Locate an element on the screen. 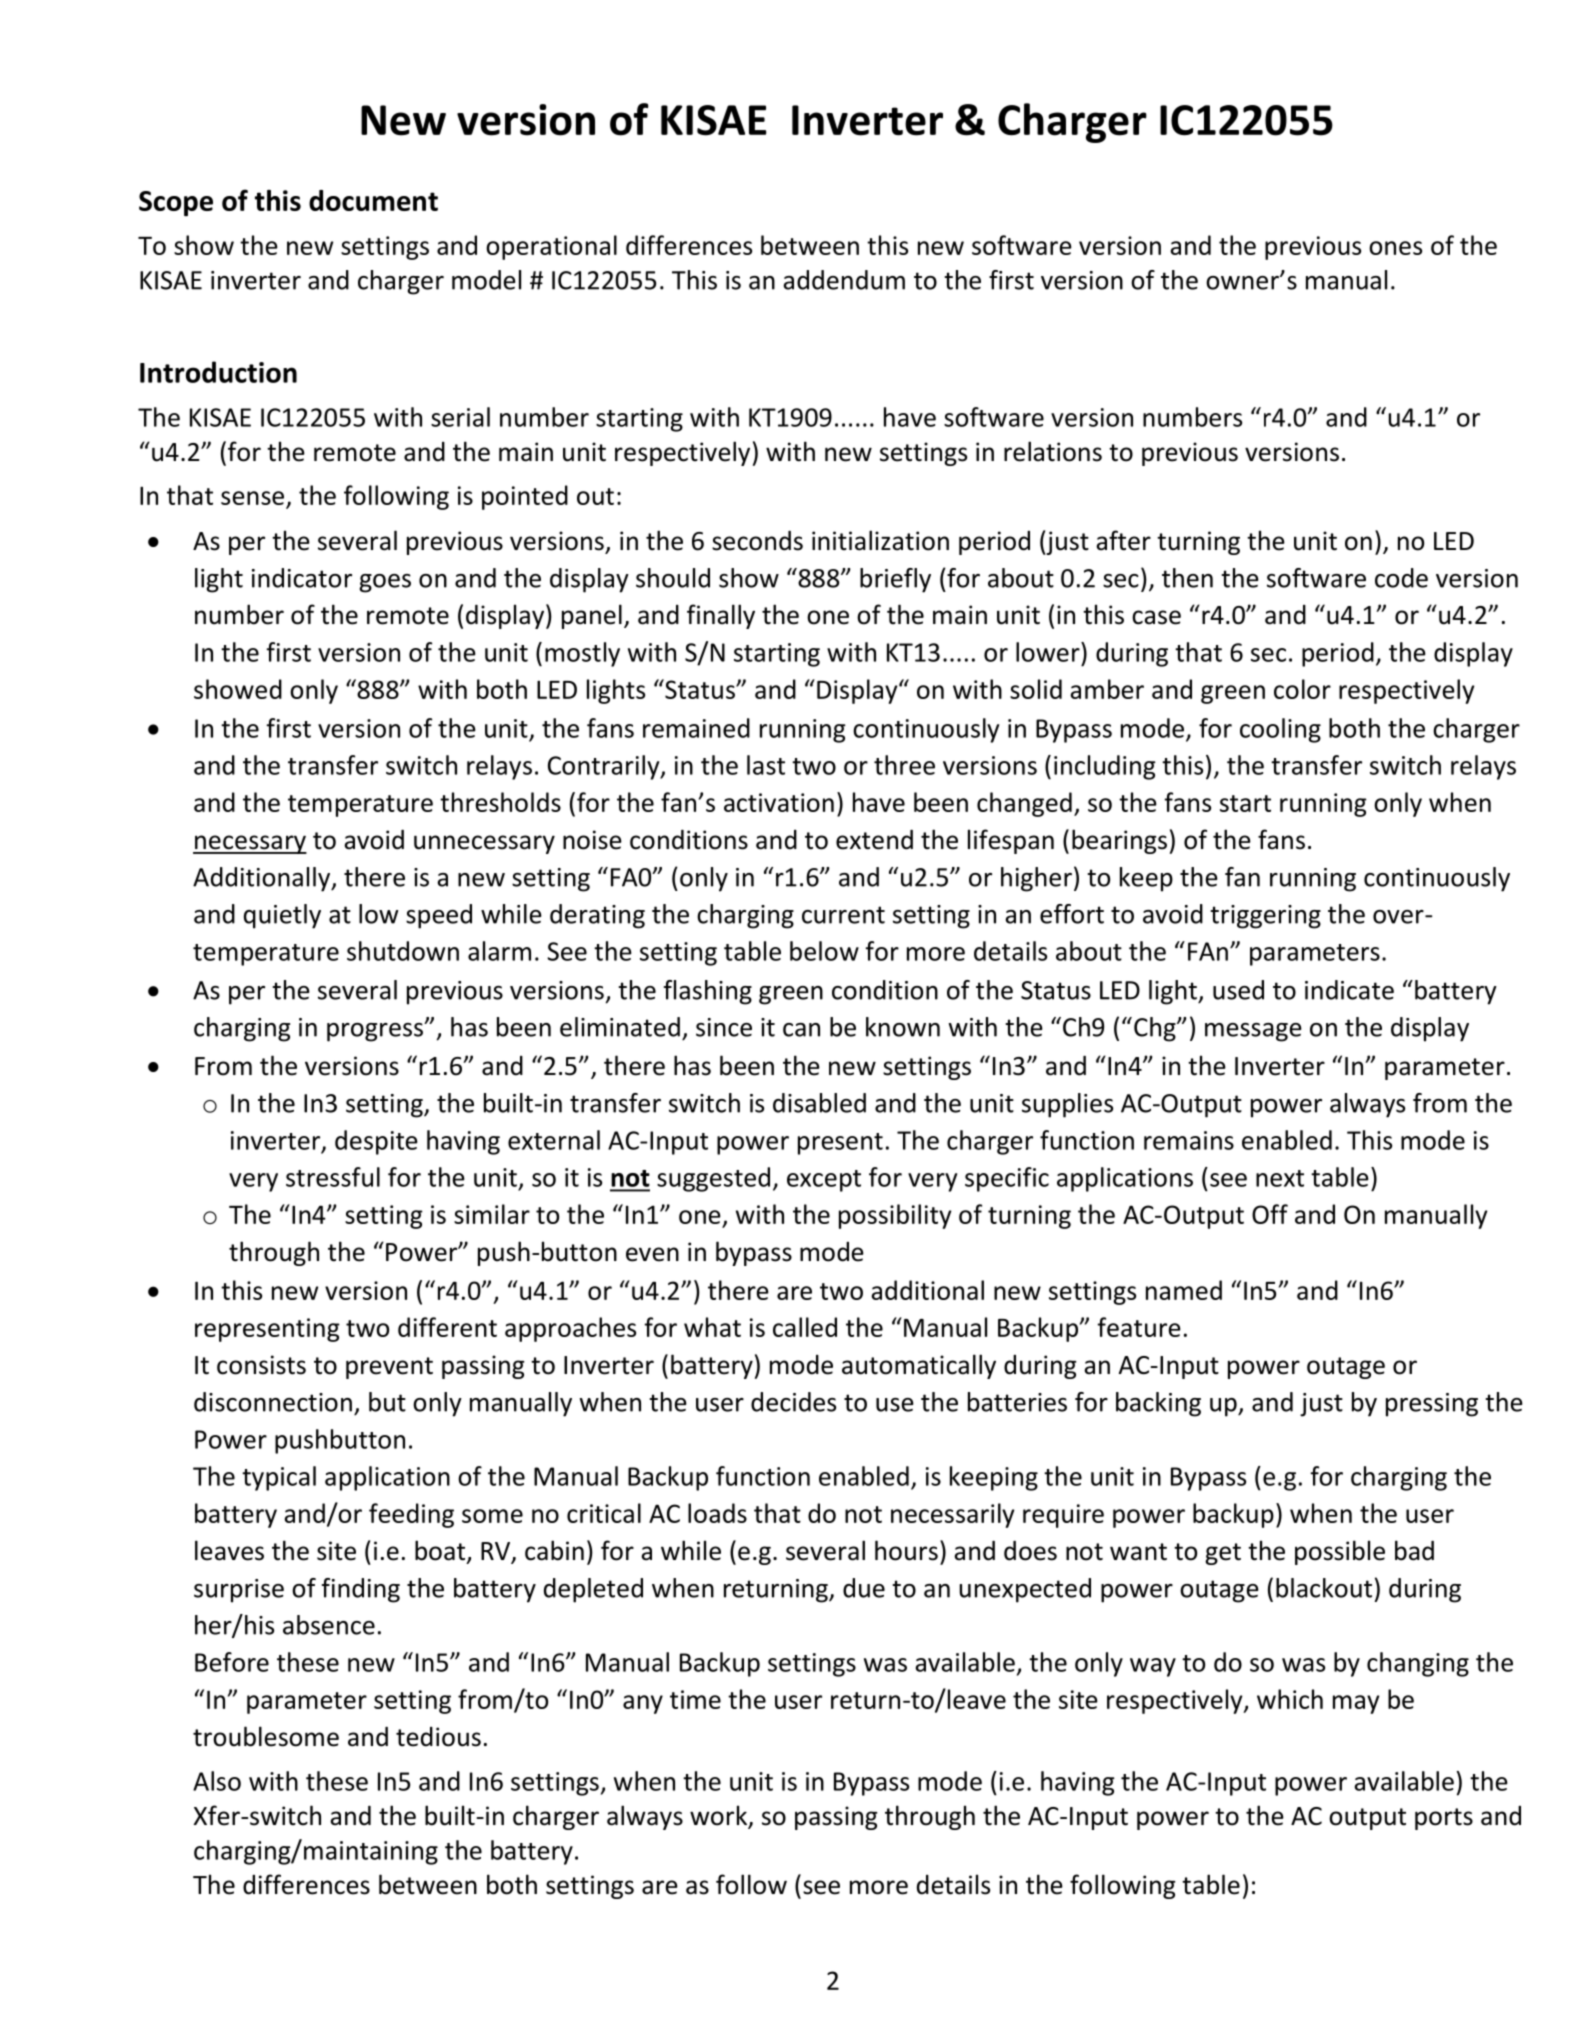 This screenshot has width=1570, height=2032. called is located at coordinates (805, 1327).
